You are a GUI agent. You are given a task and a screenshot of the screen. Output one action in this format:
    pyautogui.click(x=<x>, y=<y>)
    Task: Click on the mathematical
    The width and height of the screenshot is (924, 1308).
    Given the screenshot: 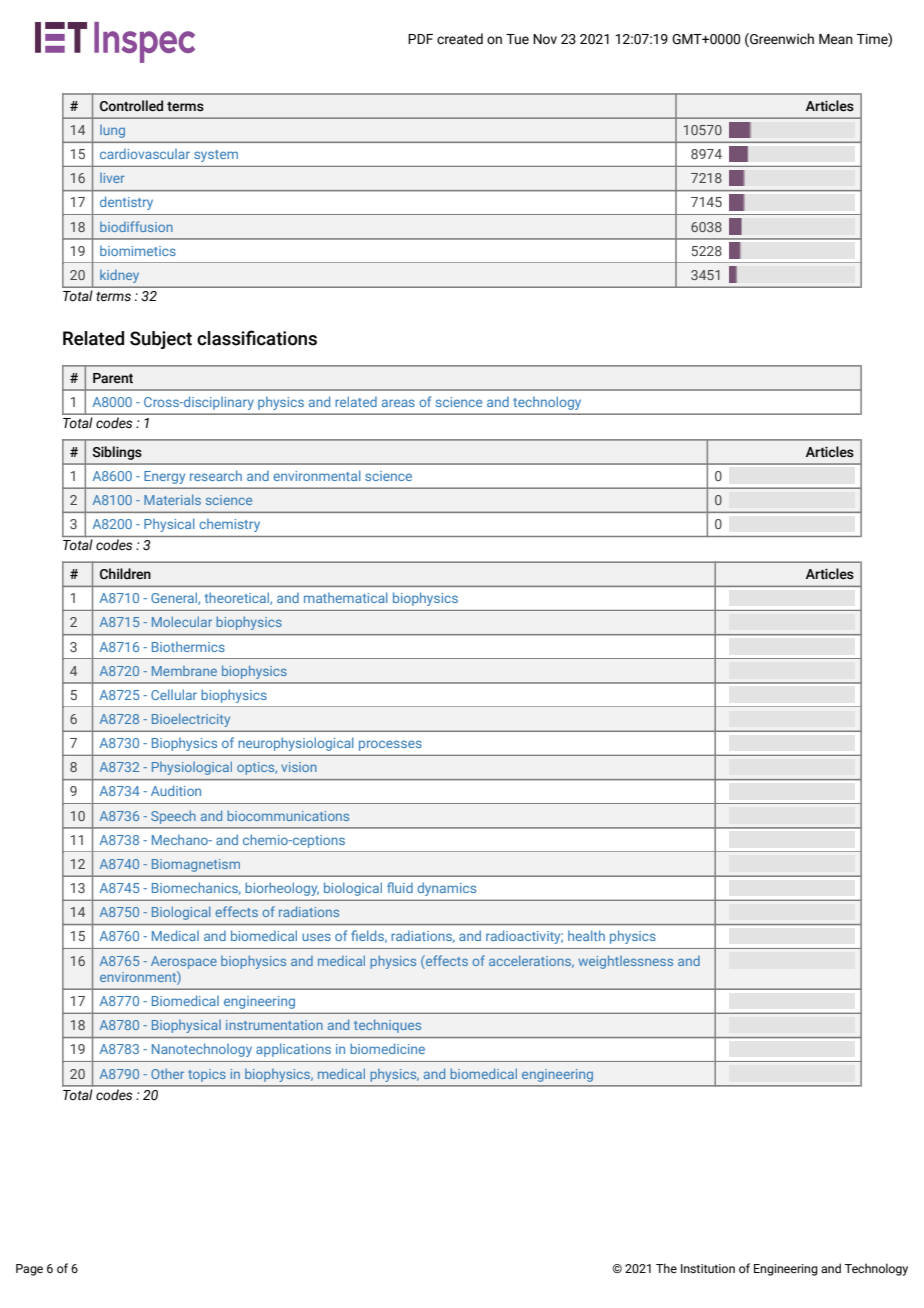 What is the action you would take?
    pyautogui.click(x=346, y=597)
